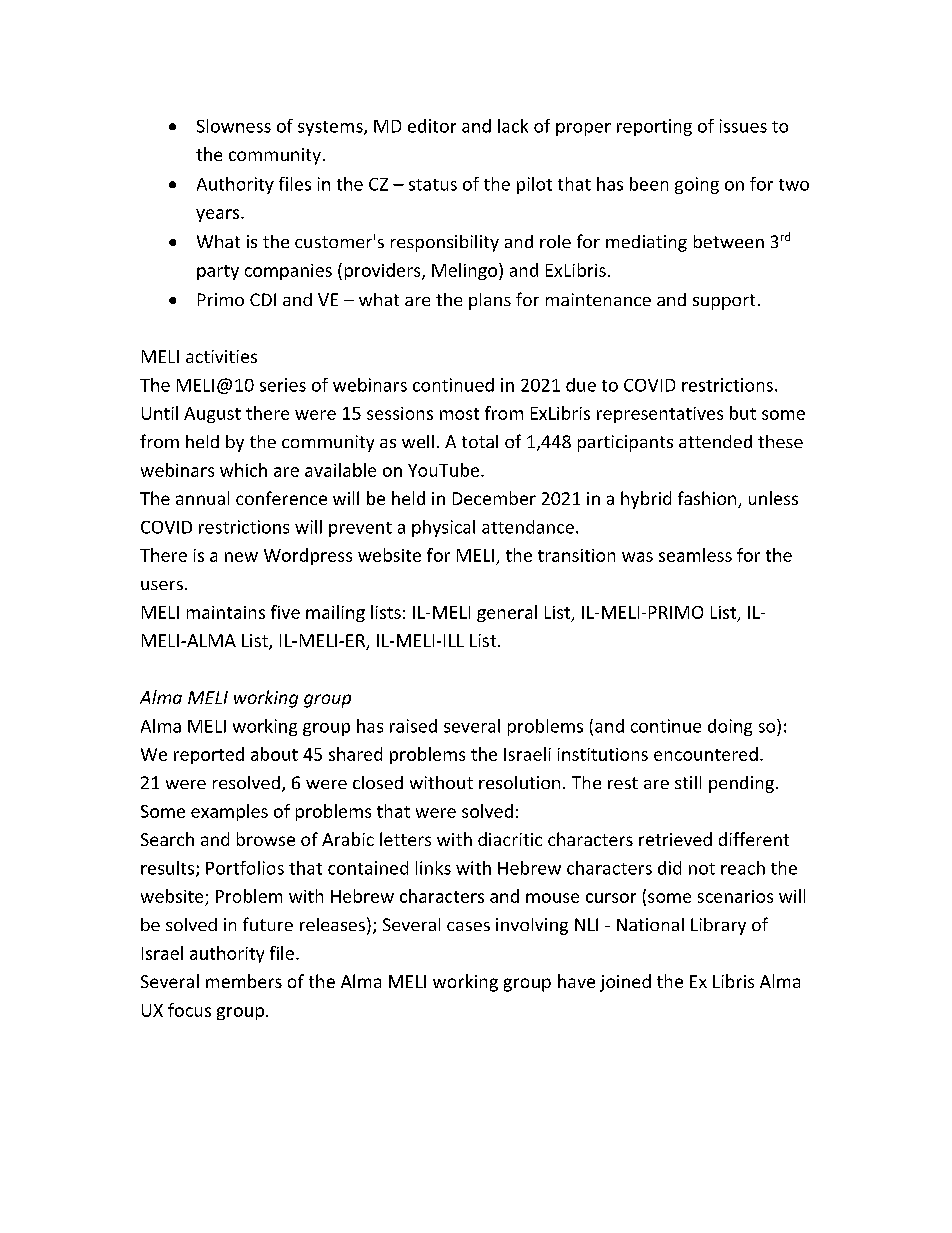 The image size is (952, 1233). What do you see at coordinates (480, 441) in the screenshot?
I see `total` at bounding box center [480, 441].
